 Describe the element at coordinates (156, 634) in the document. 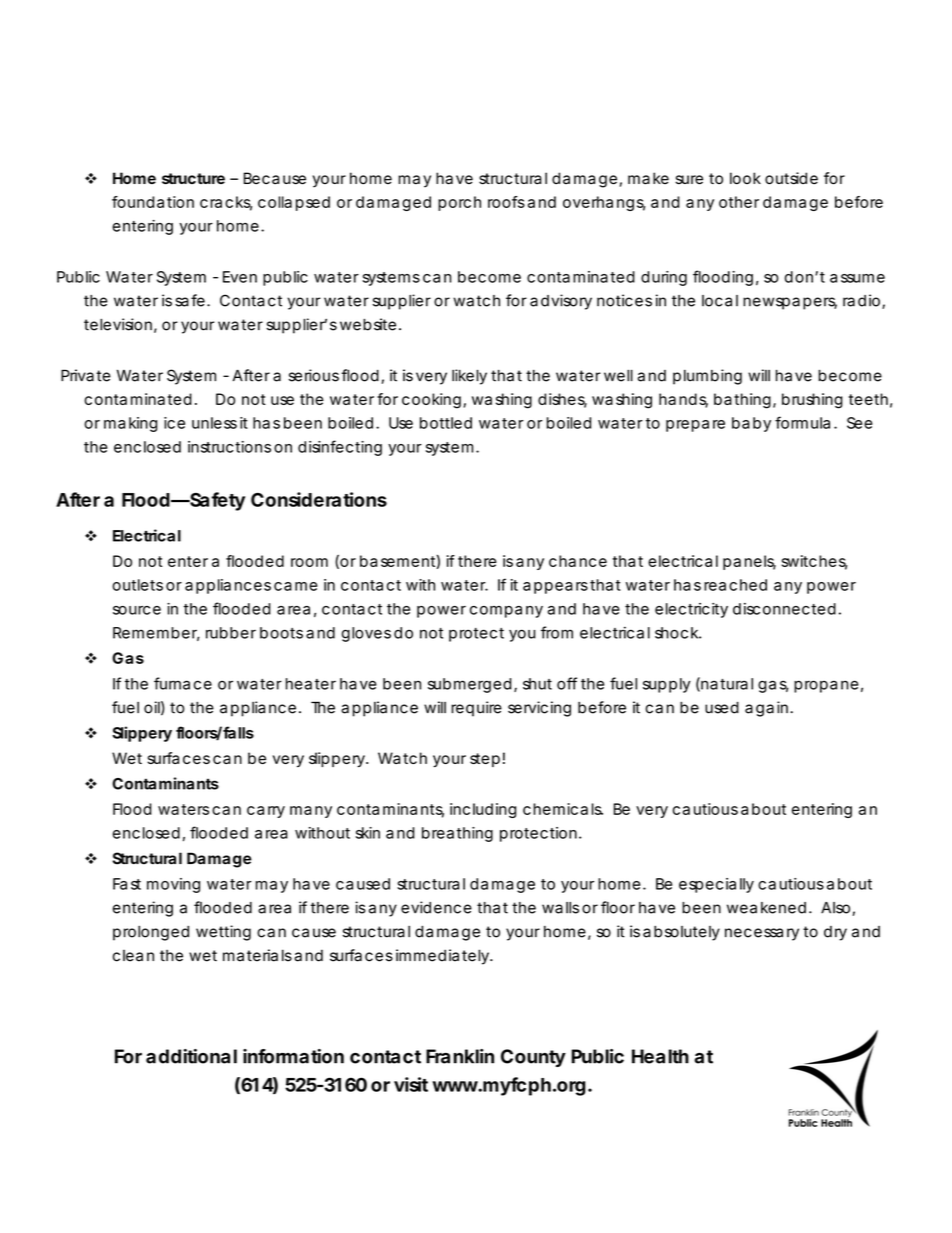

I see `Remember` at that location.
